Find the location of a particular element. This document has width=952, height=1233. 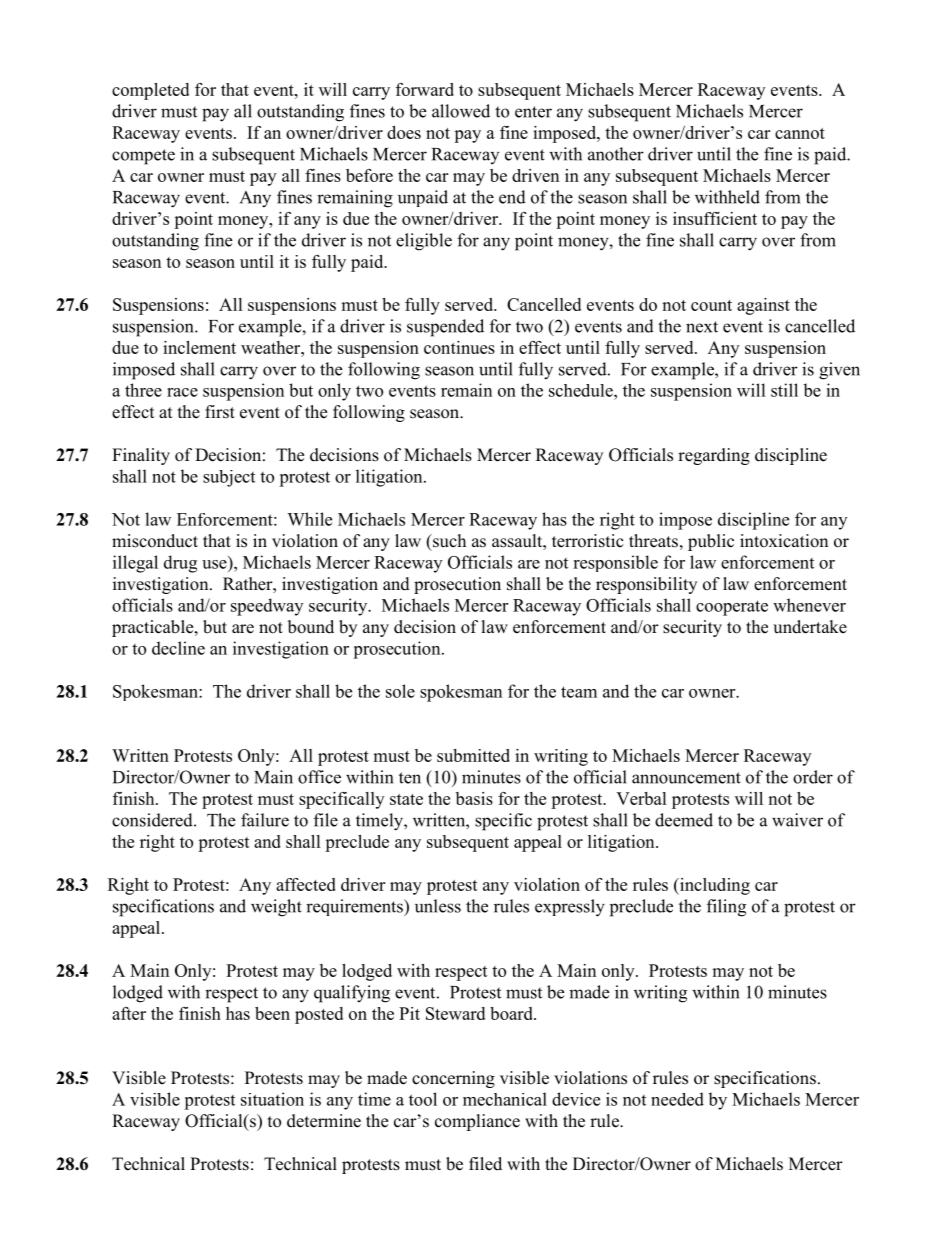

situation is located at coordinates (272, 1099).
